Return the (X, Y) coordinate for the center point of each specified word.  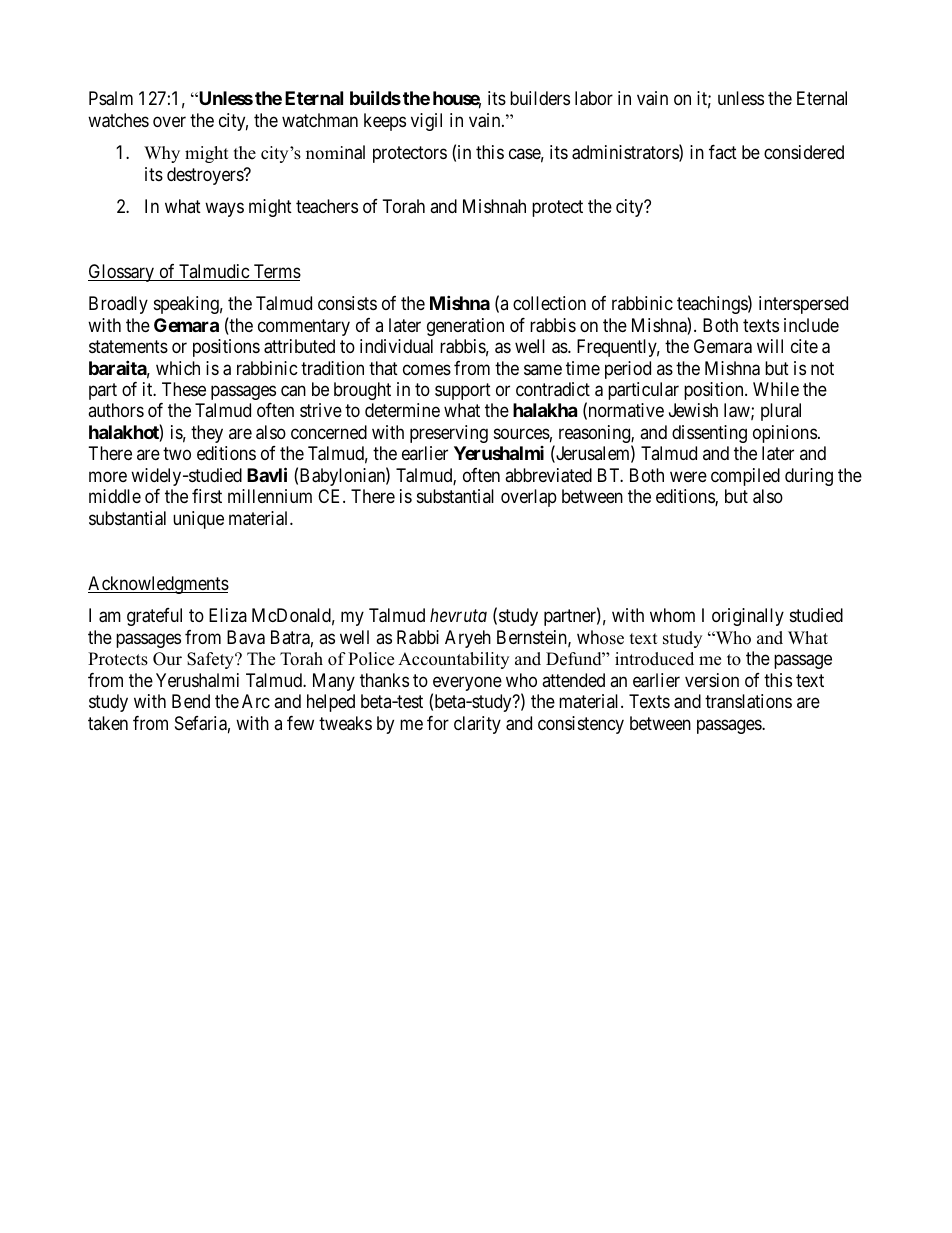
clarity (477, 725)
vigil (426, 122)
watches (118, 120)
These (184, 389)
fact (723, 152)
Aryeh (468, 639)
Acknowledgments (158, 585)
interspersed (803, 305)
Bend (191, 701)
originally (748, 617)
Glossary (122, 273)
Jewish (693, 410)
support (463, 391)
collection (549, 303)
